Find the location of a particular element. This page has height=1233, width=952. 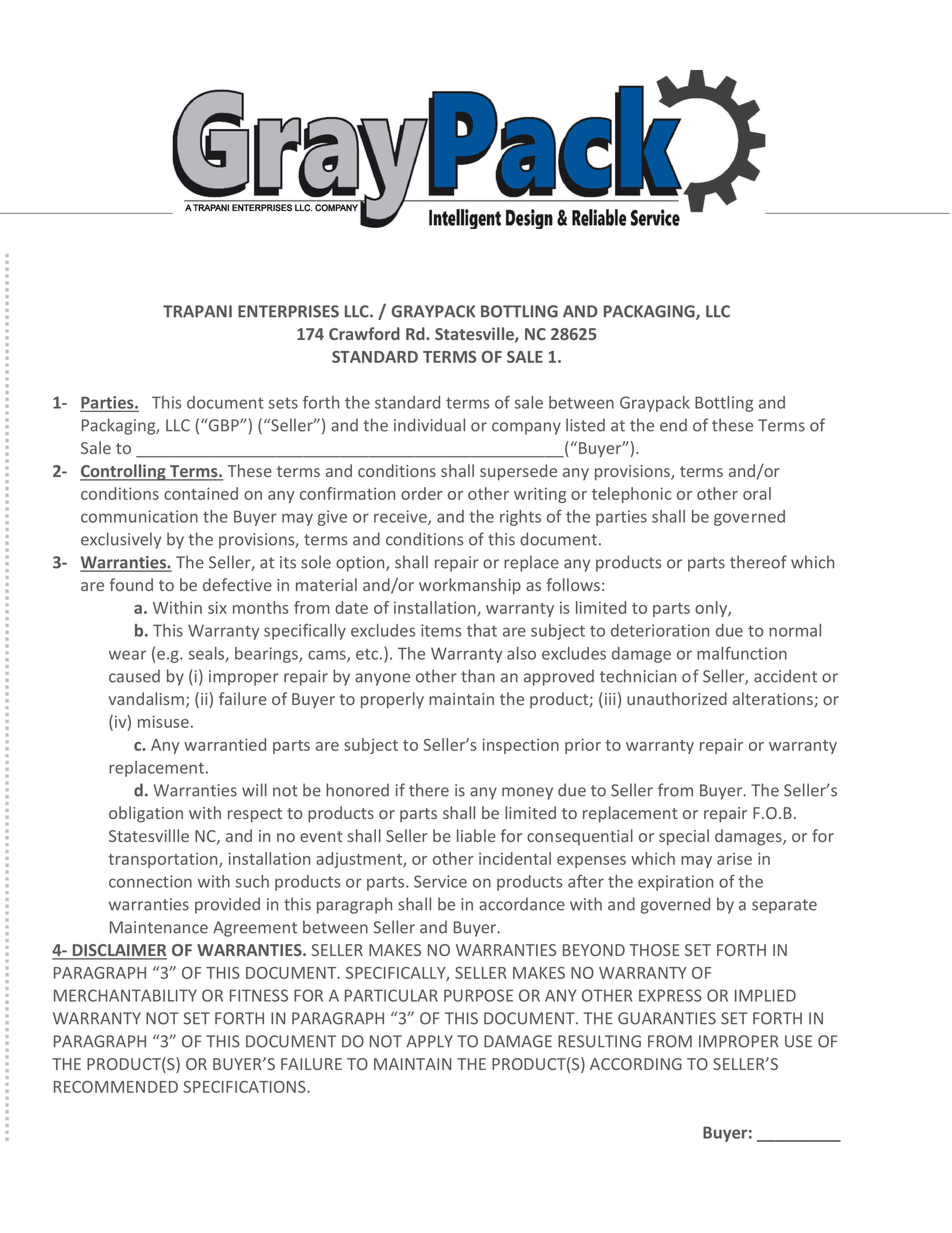

ENTERPRISES is located at coordinates (288, 311).
